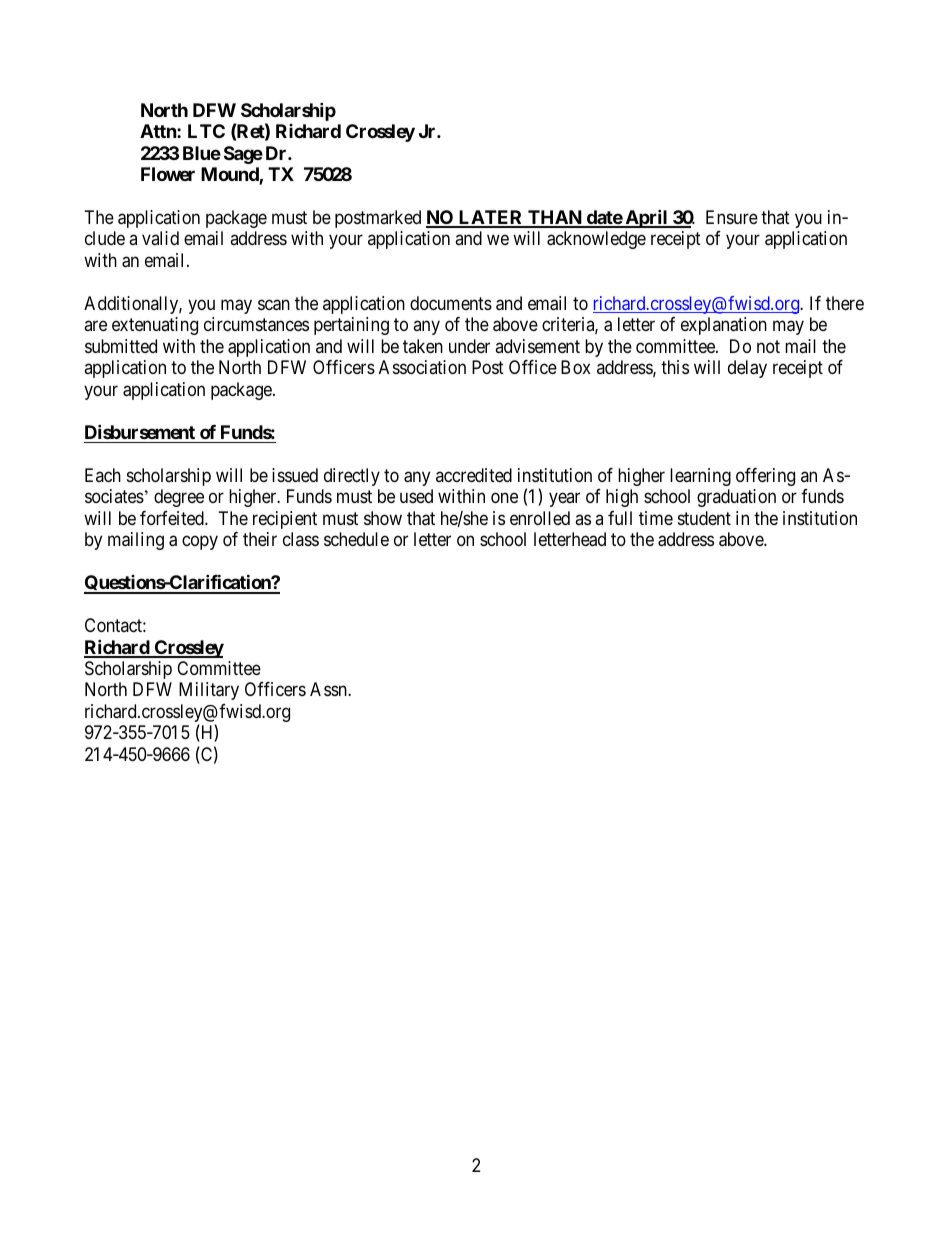  What do you see at coordinates (206, 131) in the screenshot?
I see `LTC` at bounding box center [206, 131].
